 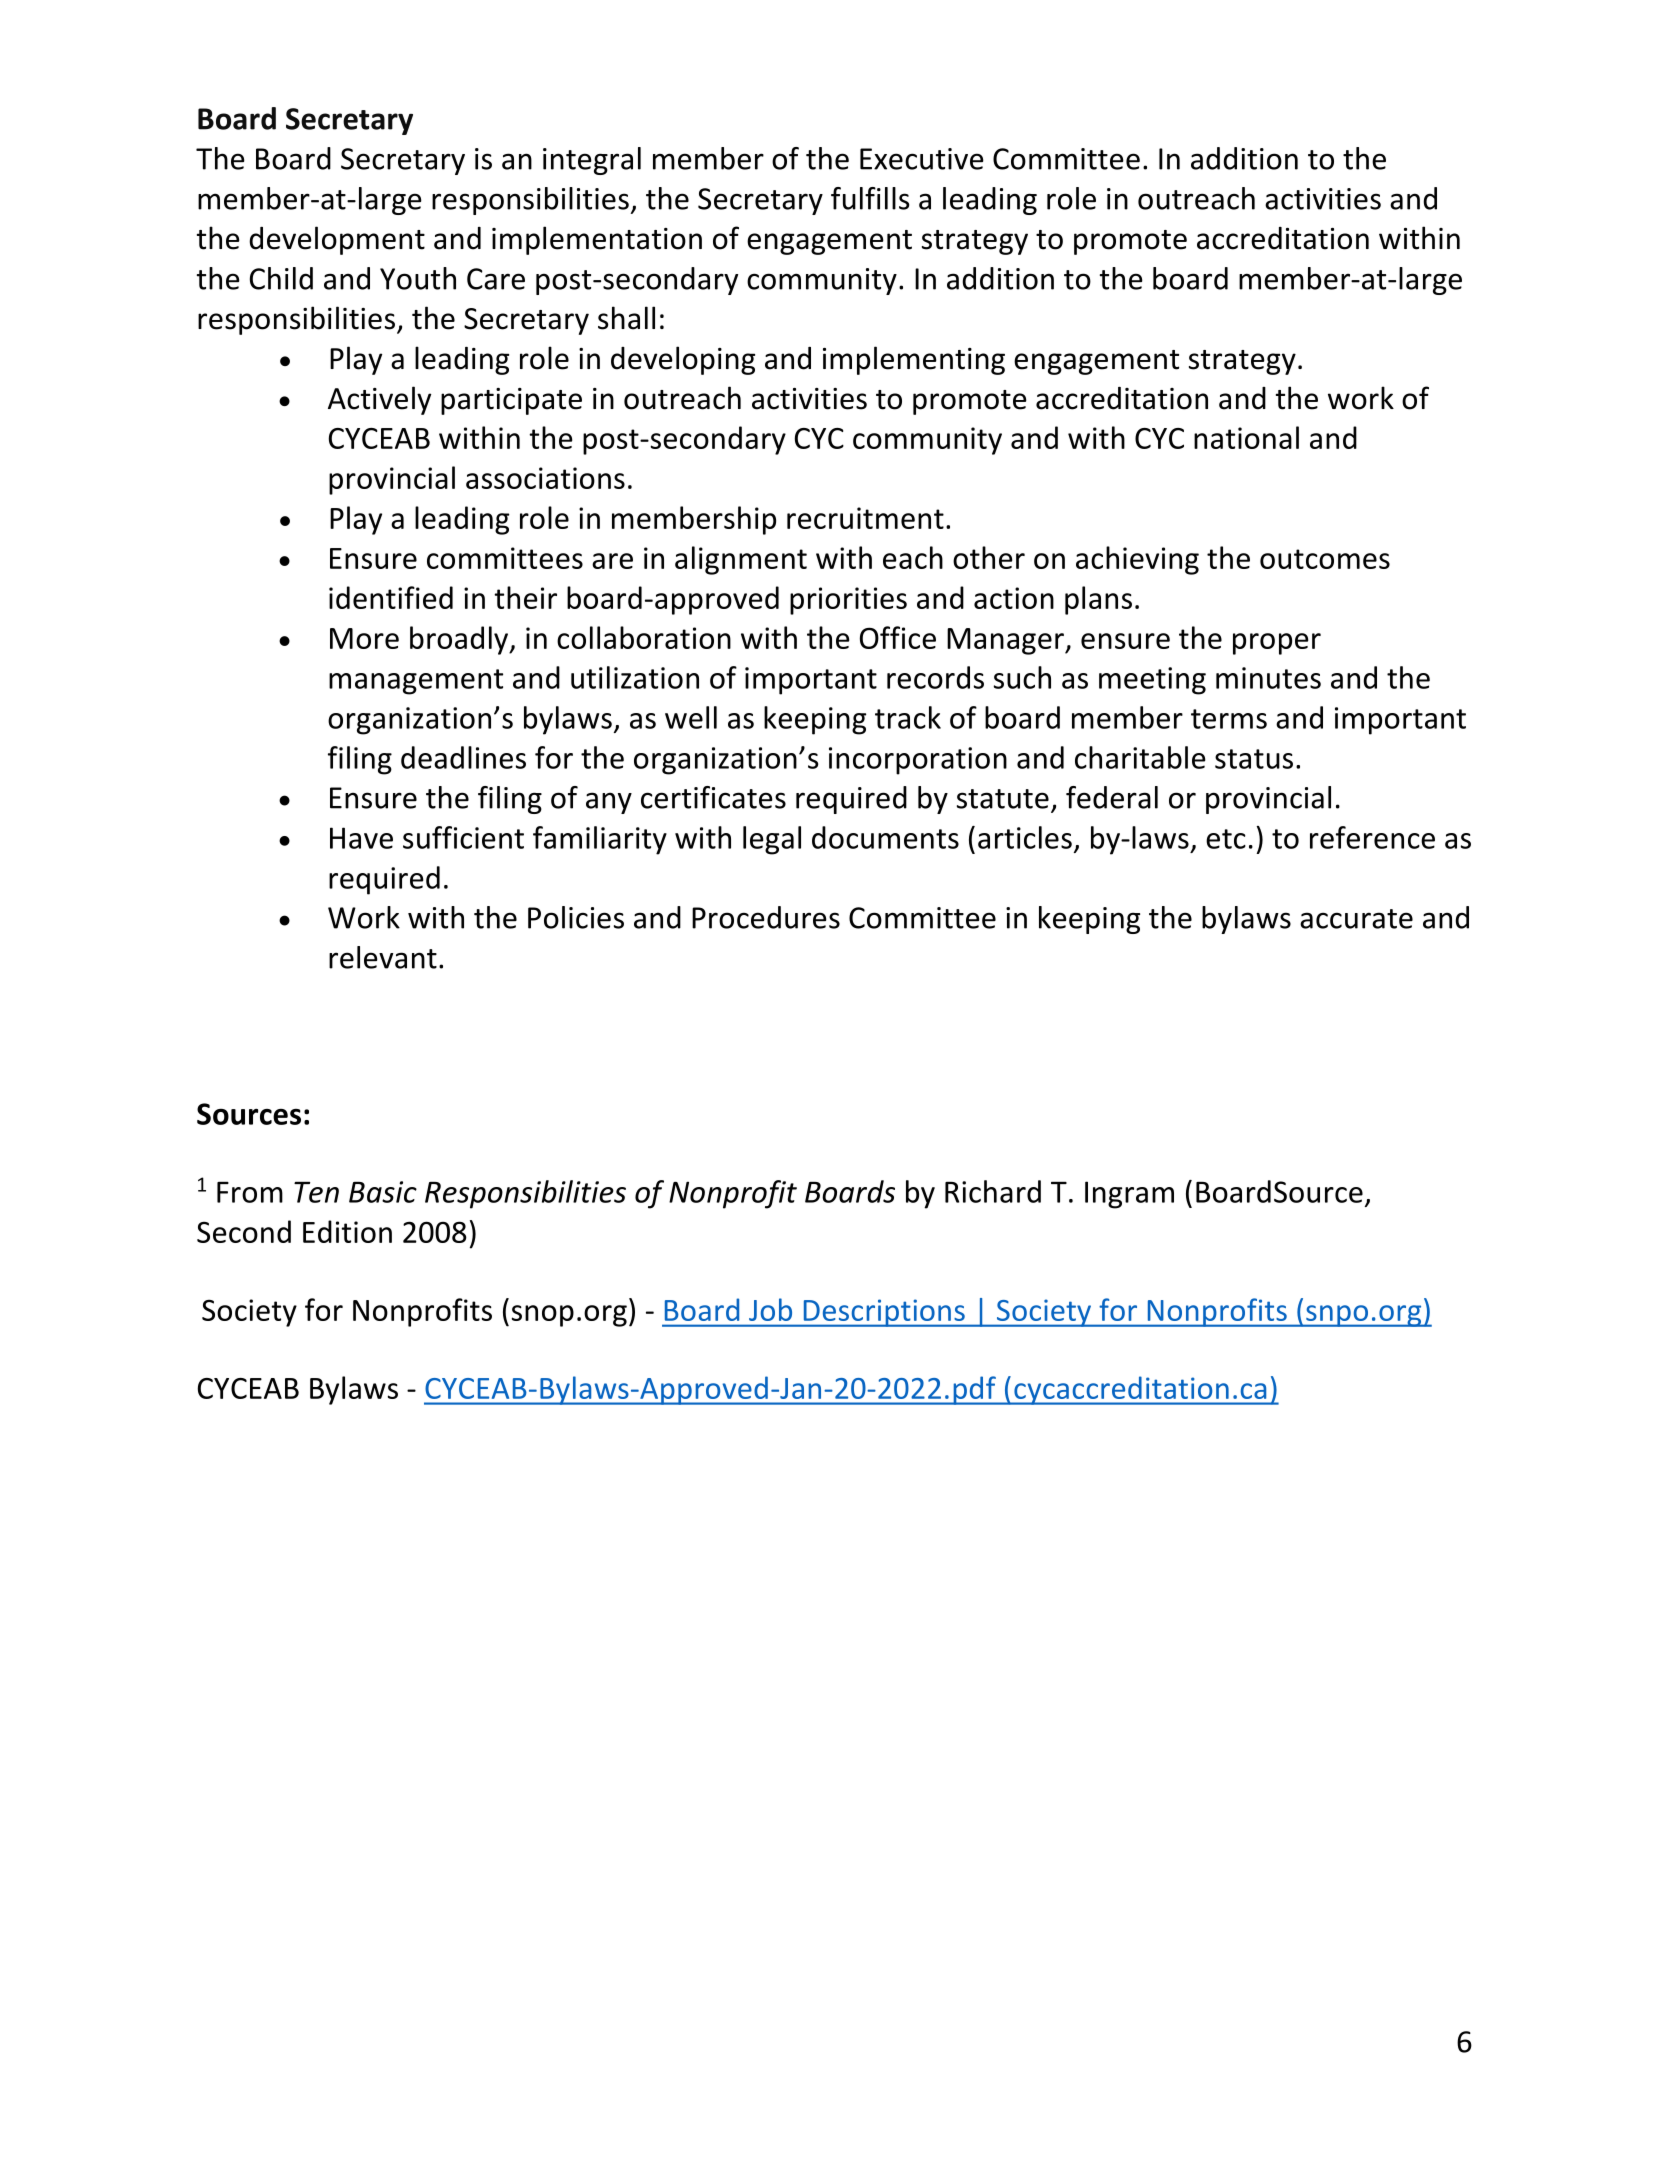 What do you see at coordinates (770, 1309) in the image?
I see `Job` at bounding box center [770, 1309].
